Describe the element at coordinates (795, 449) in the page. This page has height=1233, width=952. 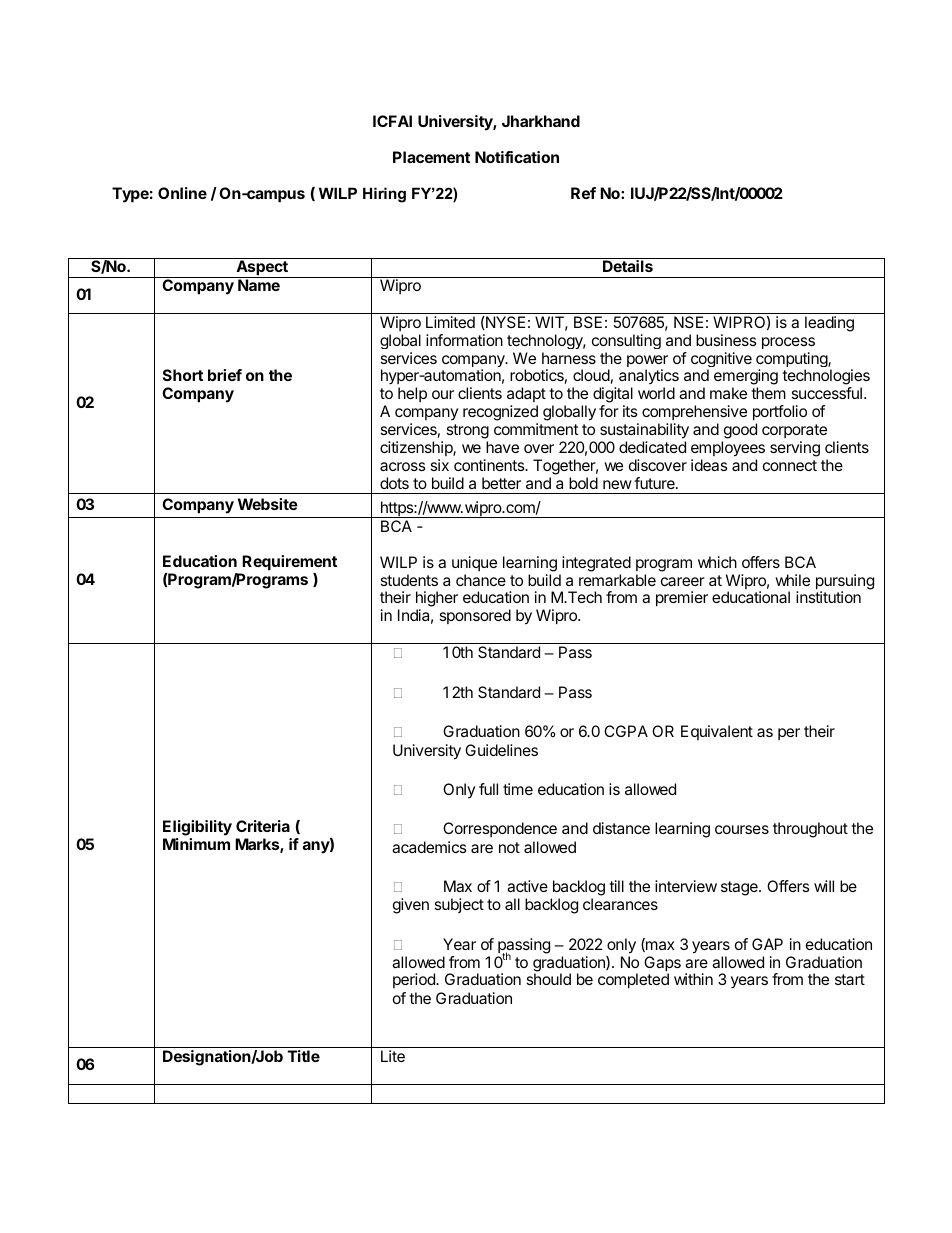
I see `serving` at that location.
